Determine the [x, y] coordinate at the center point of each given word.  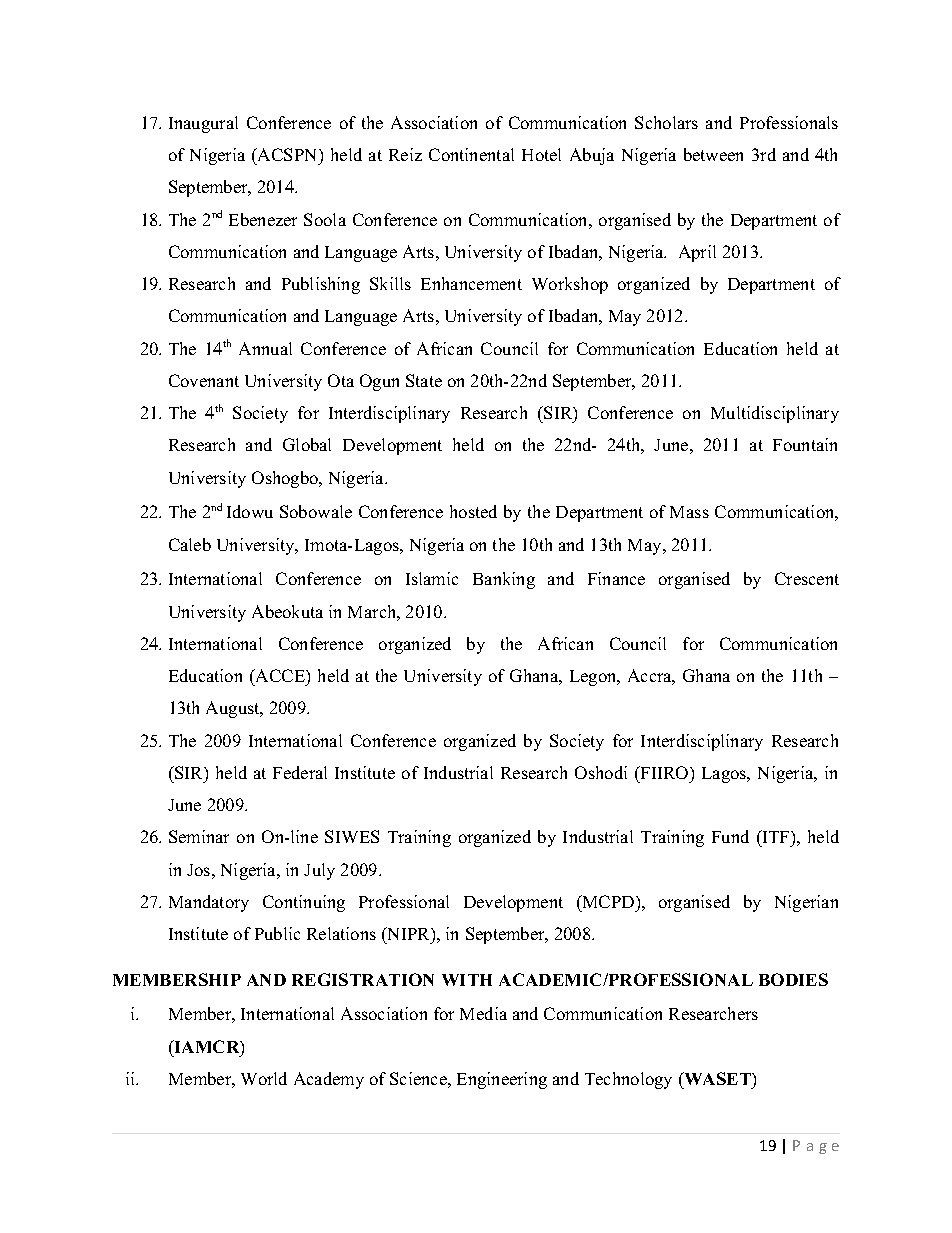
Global [307, 444]
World [264, 1078]
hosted [473, 511]
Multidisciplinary [775, 414]
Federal [300, 772]
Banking [504, 580]
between [713, 154]
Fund [730, 836]
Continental [471, 154]
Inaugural [203, 124]
